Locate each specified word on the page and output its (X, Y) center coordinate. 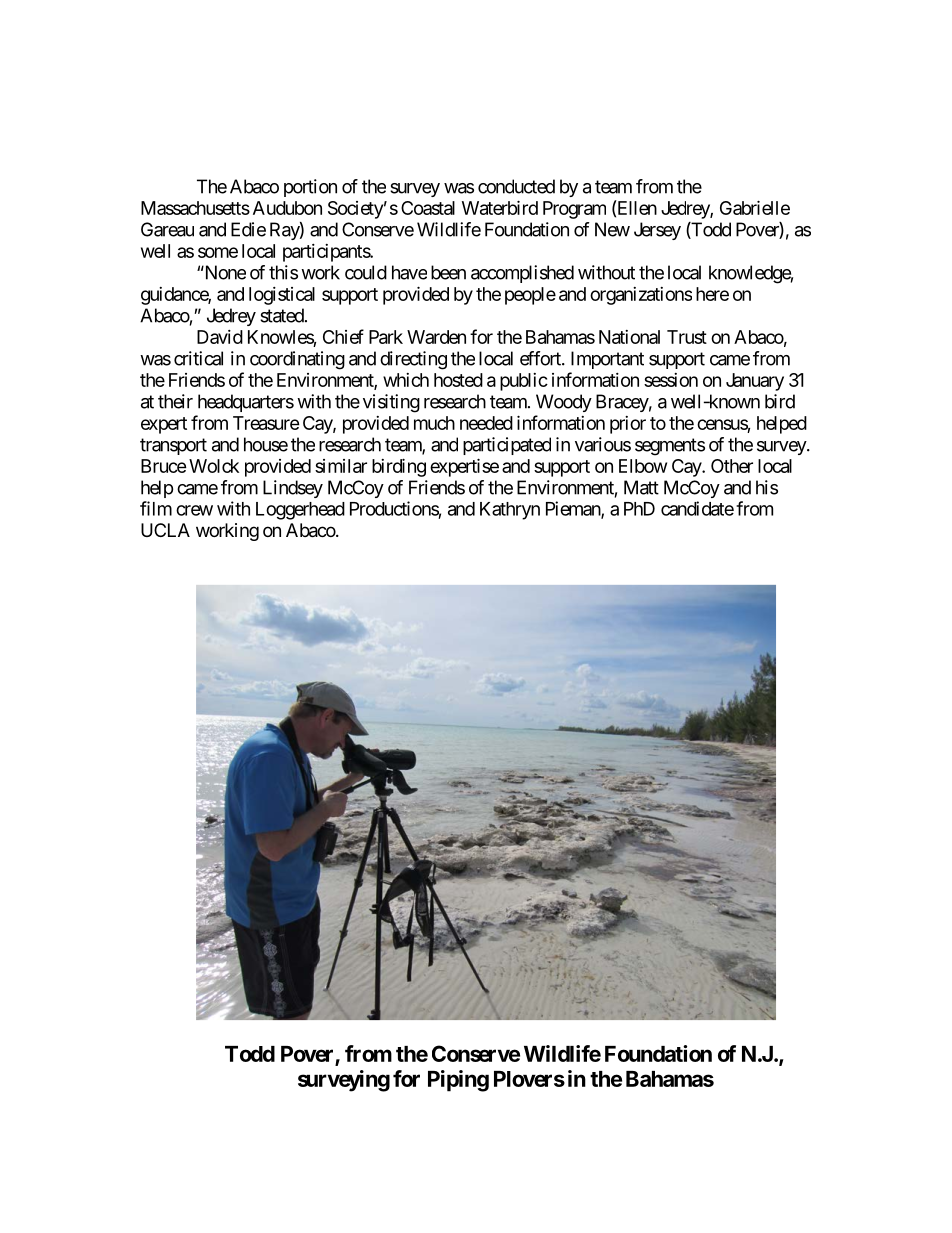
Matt (641, 487)
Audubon (287, 208)
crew (194, 510)
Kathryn (510, 511)
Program (574, 210)
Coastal (428, 208)
